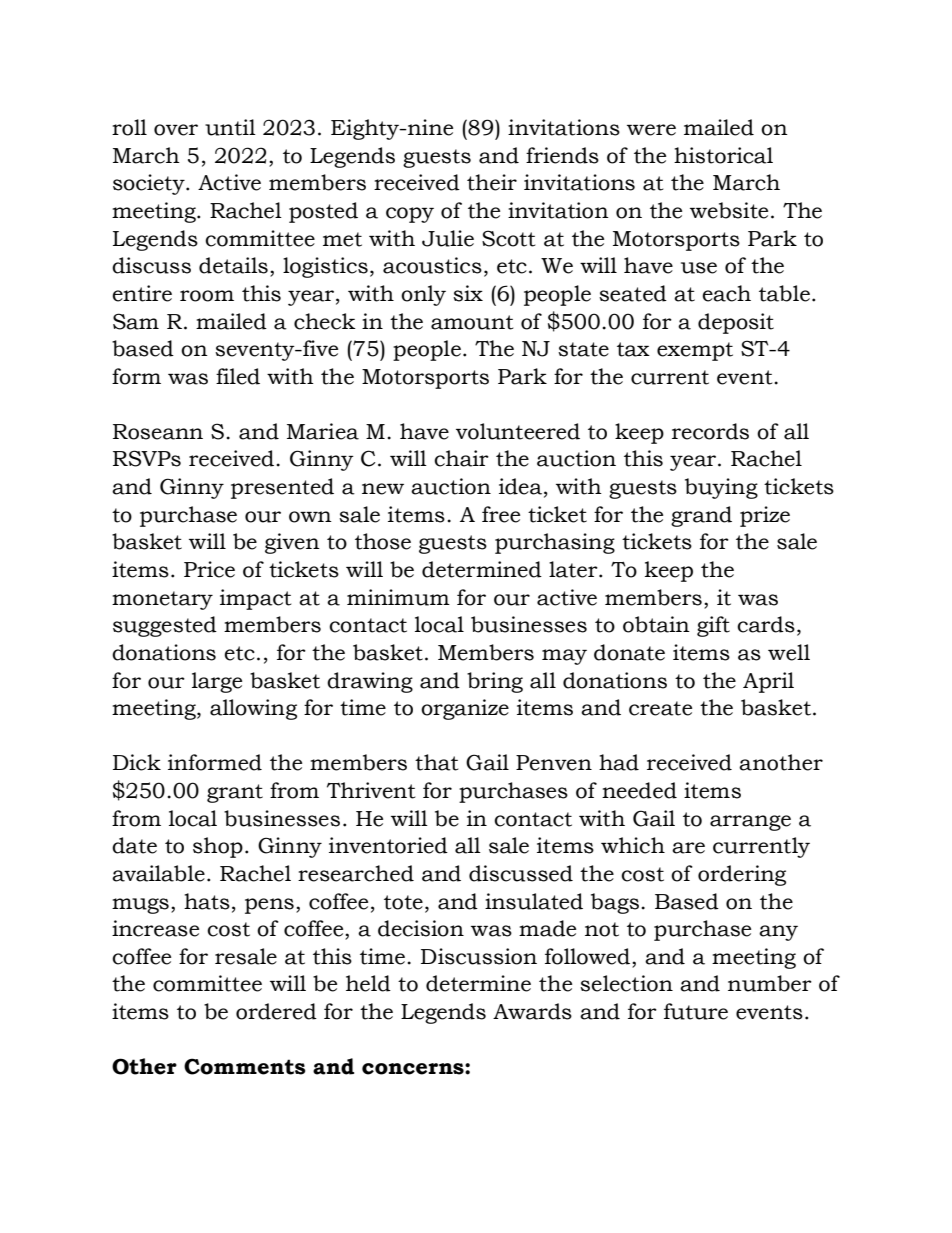 This document has width=952, height=1233. What do you see at coordinates (723, 155) in the document?
I see `historical` at bounding box center [723, 155].
